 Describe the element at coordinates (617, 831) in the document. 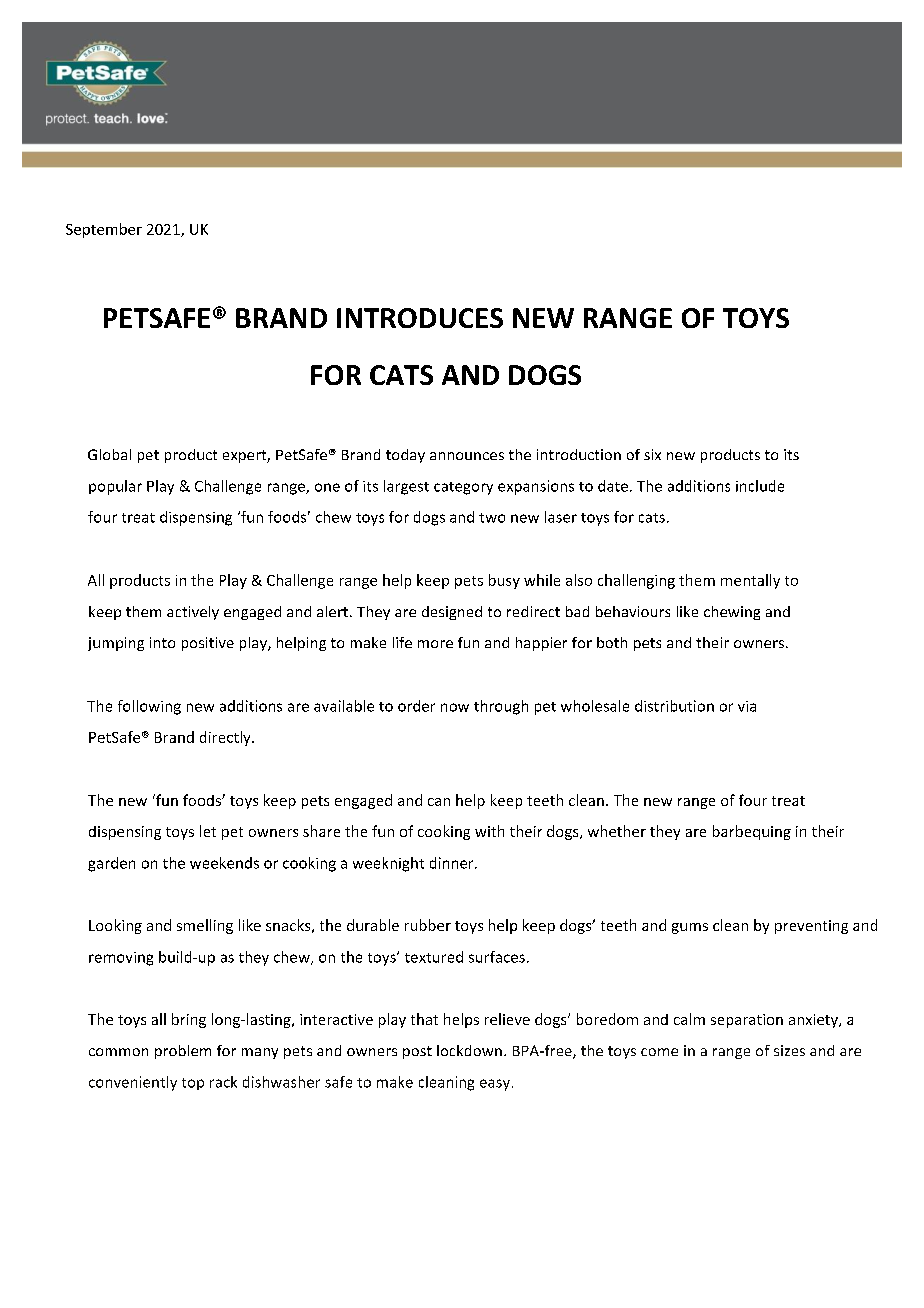

I see `whether` at that location.
